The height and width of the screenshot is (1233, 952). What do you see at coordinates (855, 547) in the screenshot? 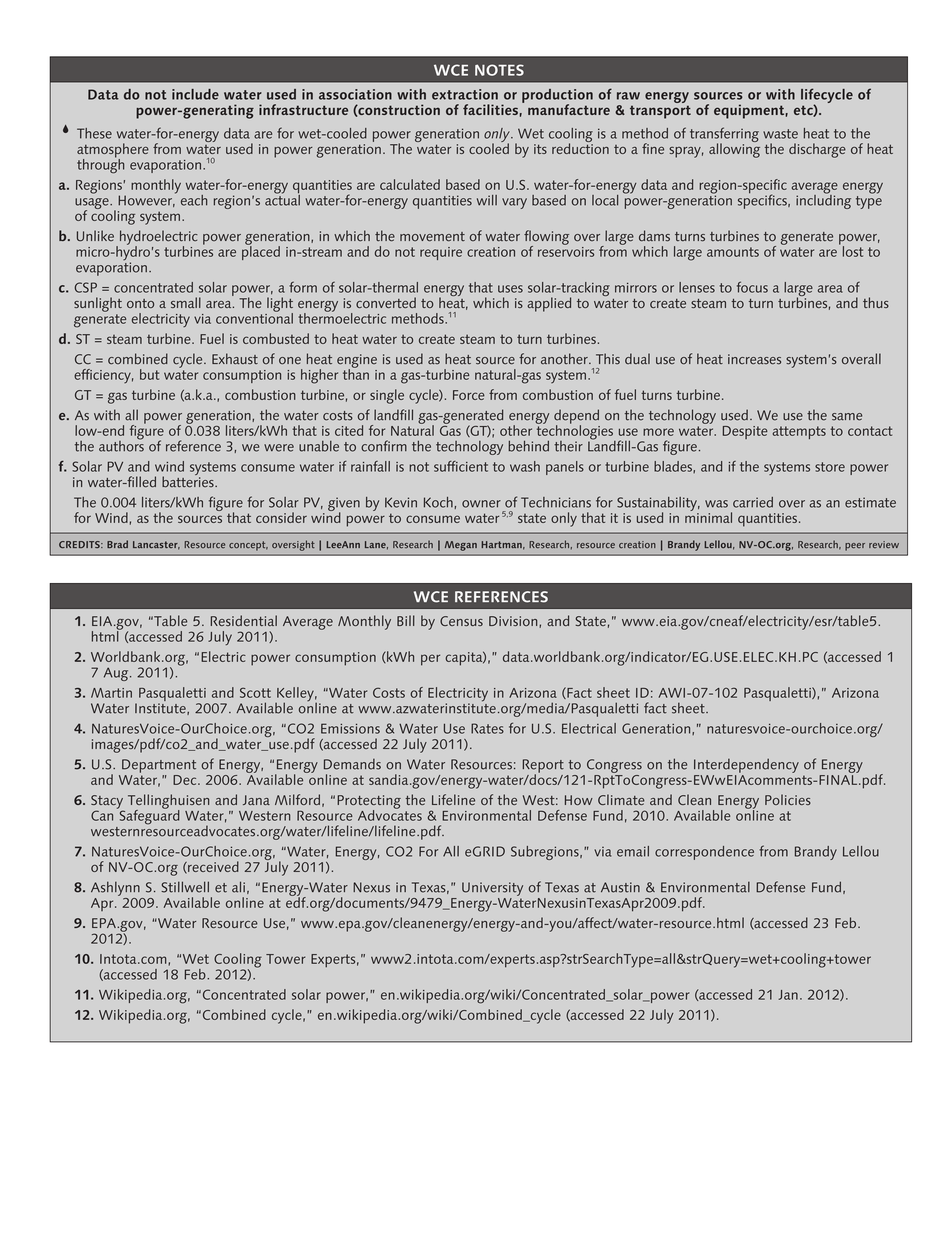
I see `peer` at bounding box center [855, 547].
